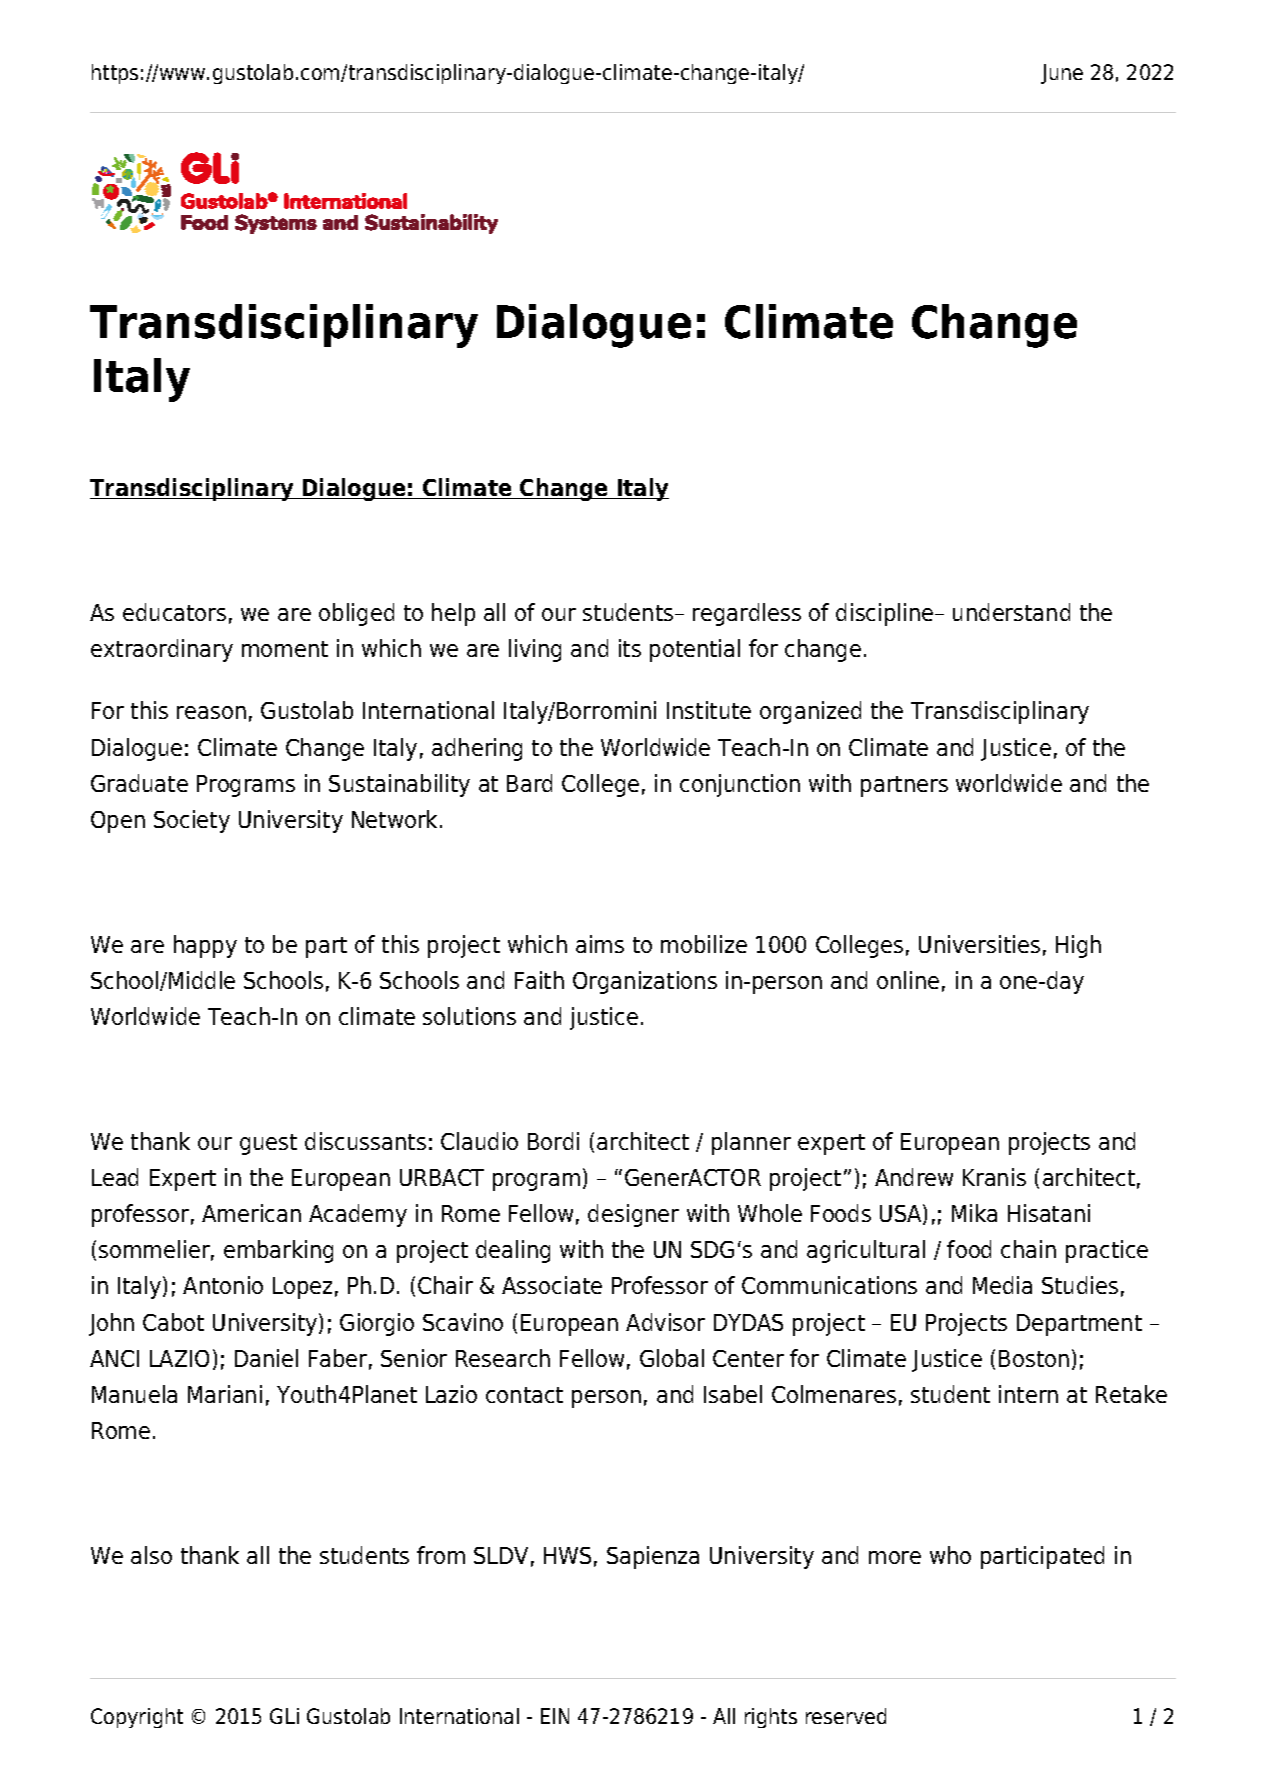 The width and height of the page is (1266, 1791). Describe the element at coordinates (223, 1285) in the page. I see `Antonio` at that location.
